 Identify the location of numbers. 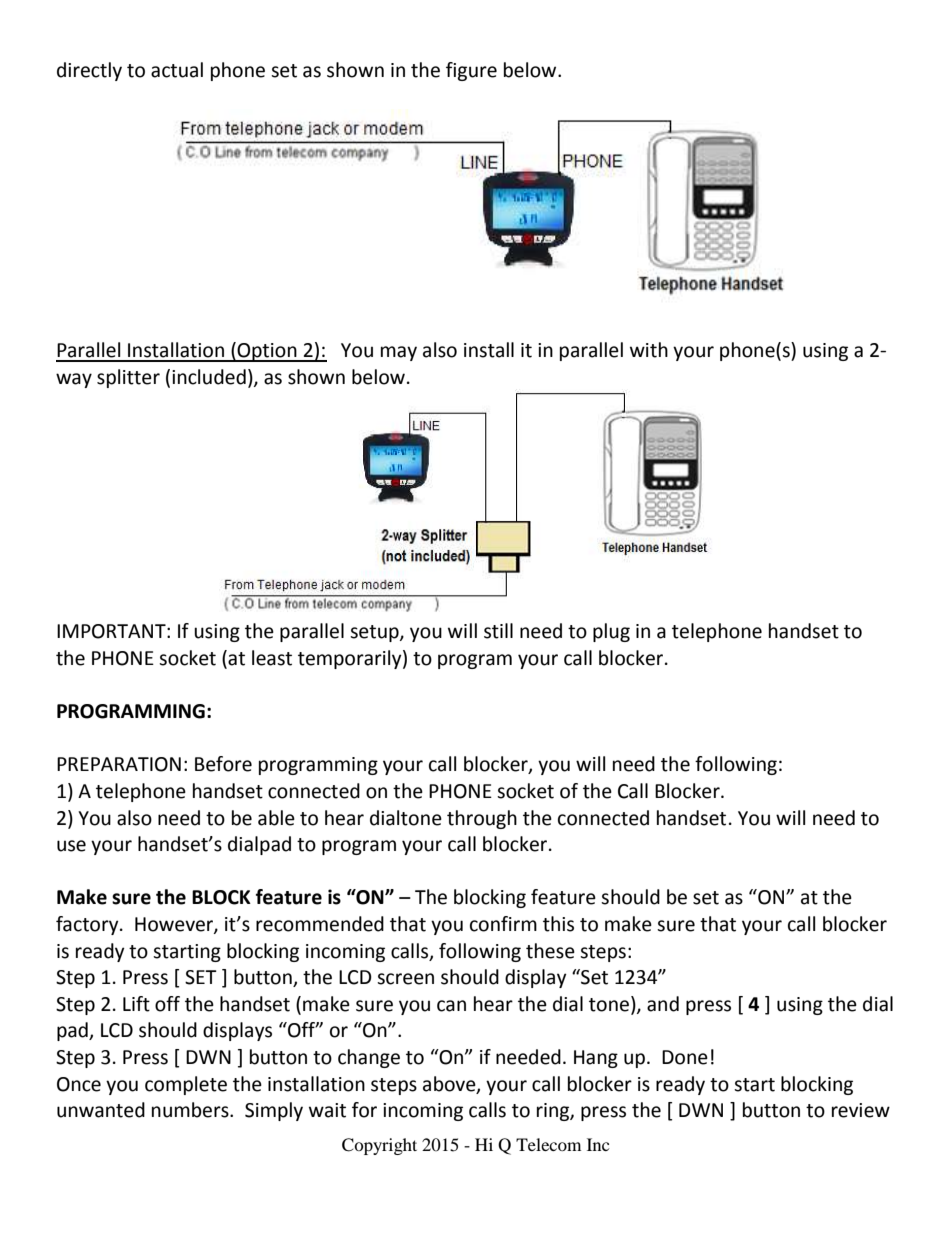
(191, 1110).
